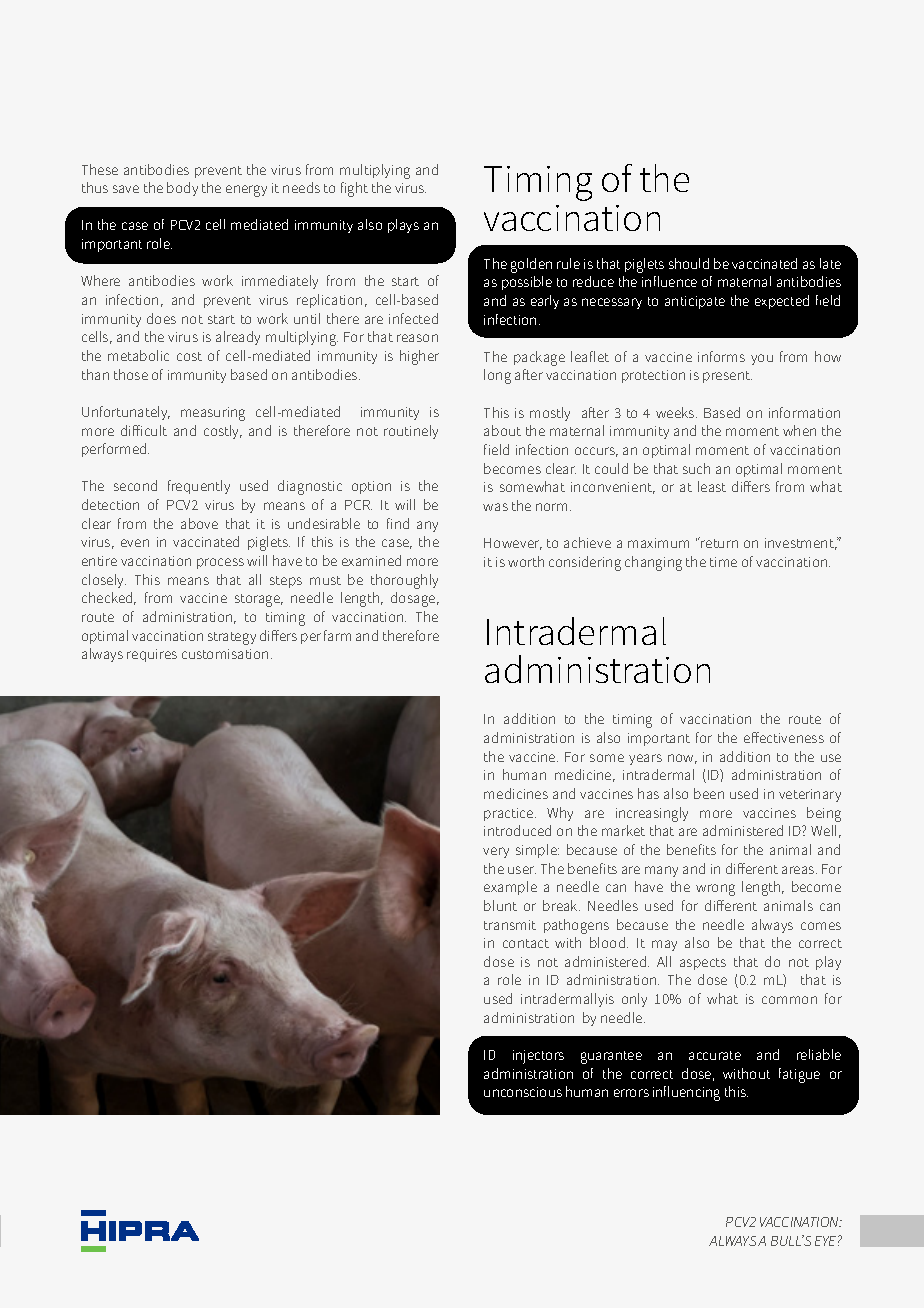  Describe the element at coordinates (495, 507) in the page. I see `was` at that location.
